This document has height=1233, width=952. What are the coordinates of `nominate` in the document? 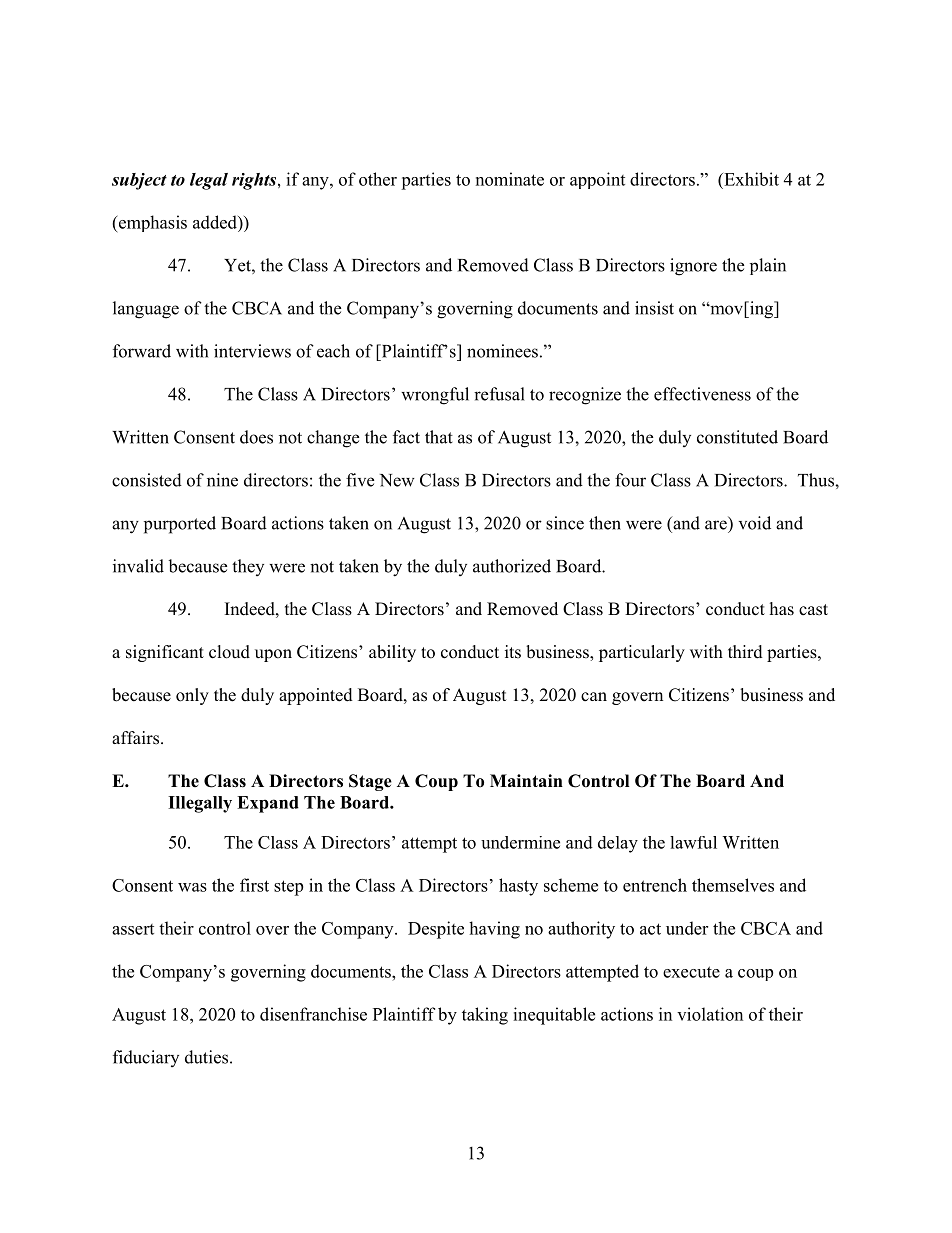 It's located at (510, 179).
